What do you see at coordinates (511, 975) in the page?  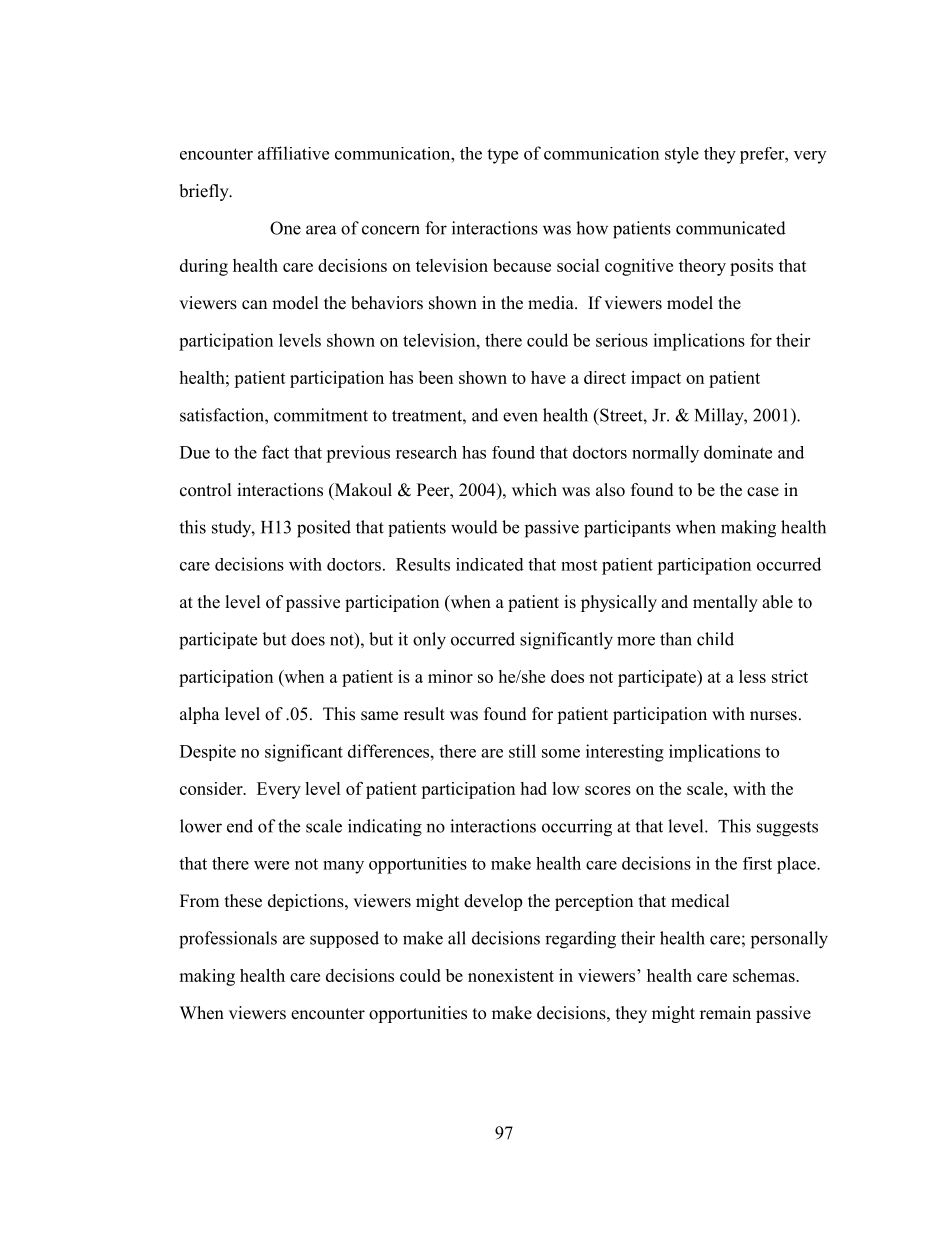 I see `nonexistent` at bounding box center [511, 975].
